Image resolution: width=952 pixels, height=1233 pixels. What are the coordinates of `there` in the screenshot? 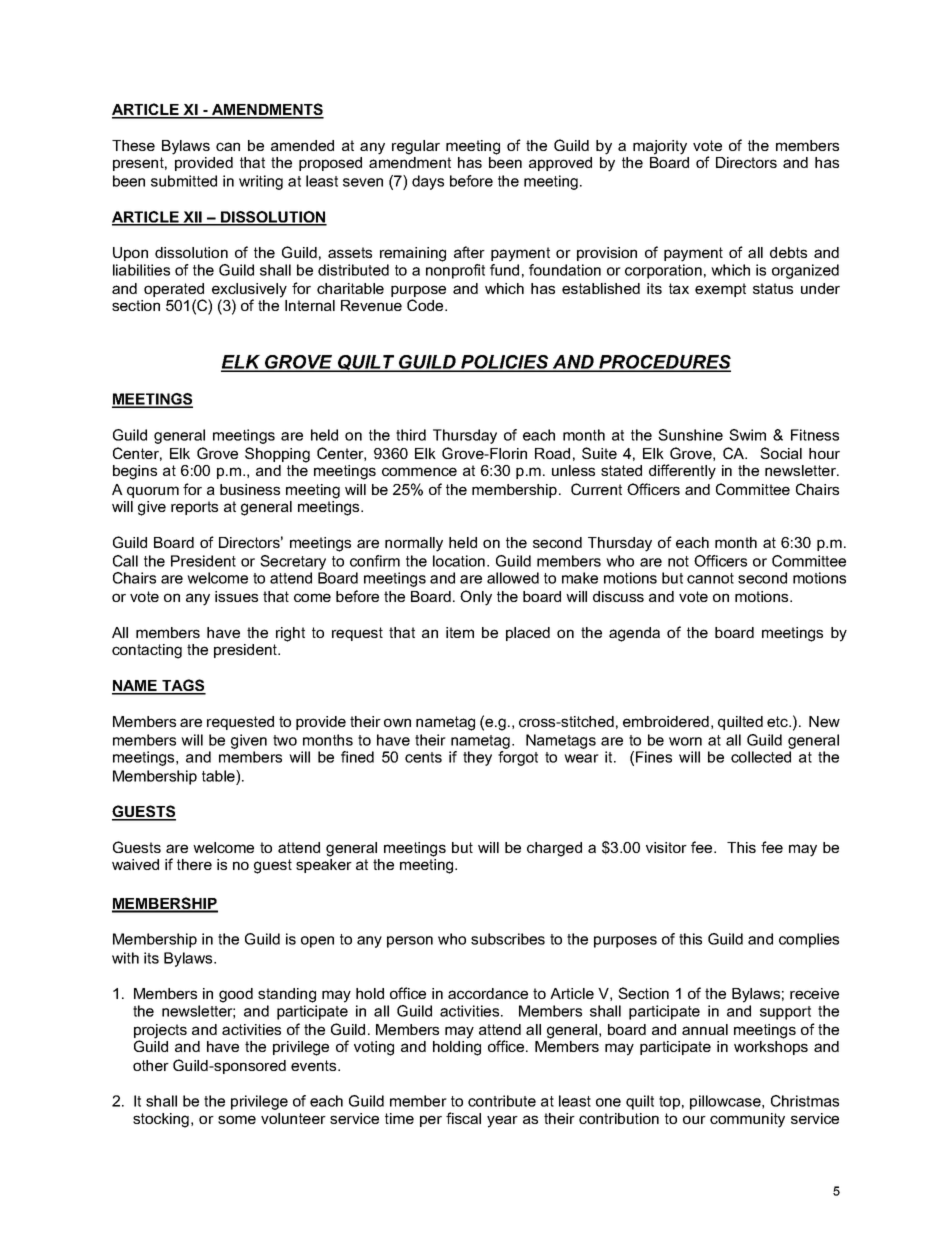 It's located at (194, 864).
